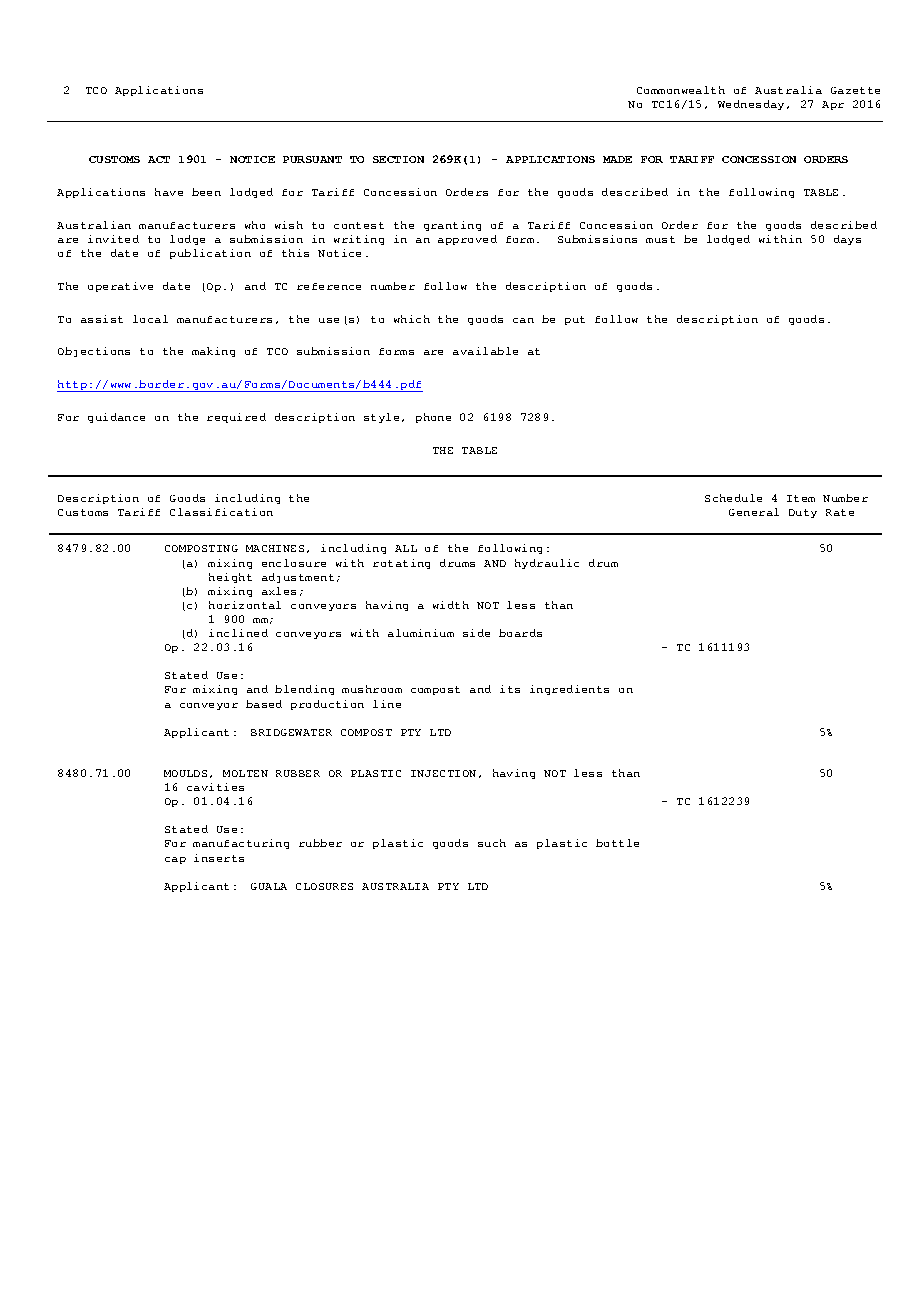  What do you see at coordinates (751, 105) in the image?
I see `Wednesday` at bounding box center [751, 105].
